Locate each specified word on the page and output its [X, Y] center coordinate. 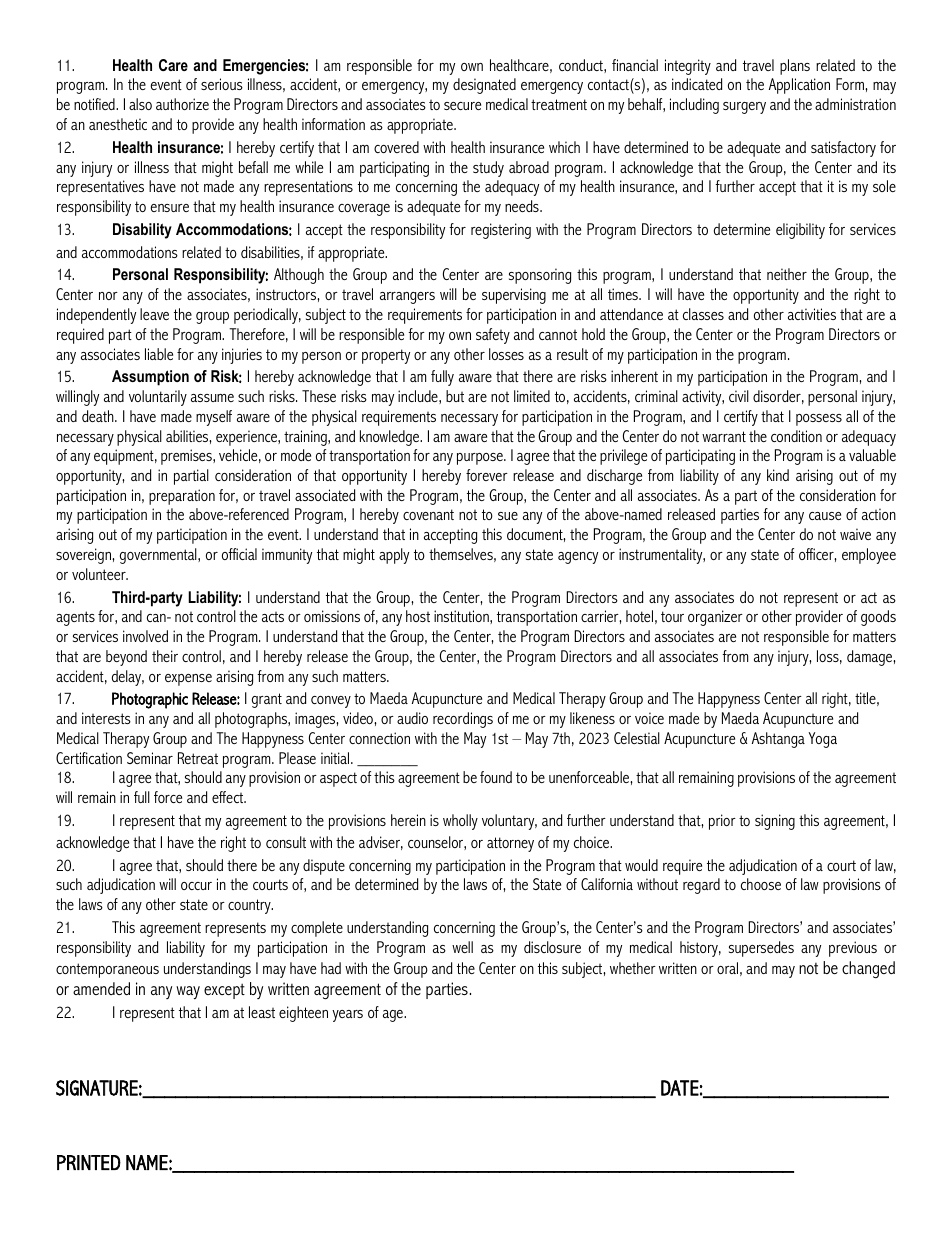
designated [484, 86]
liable [159, 354]
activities [812, 314]
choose [761, 884]
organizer [715, 618]
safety [493, 336]
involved [145, 636]
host [418, 616]
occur [196, 886]
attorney [510, 844]
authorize [182, 104]
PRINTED [89, 1162]
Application [799, 86]
